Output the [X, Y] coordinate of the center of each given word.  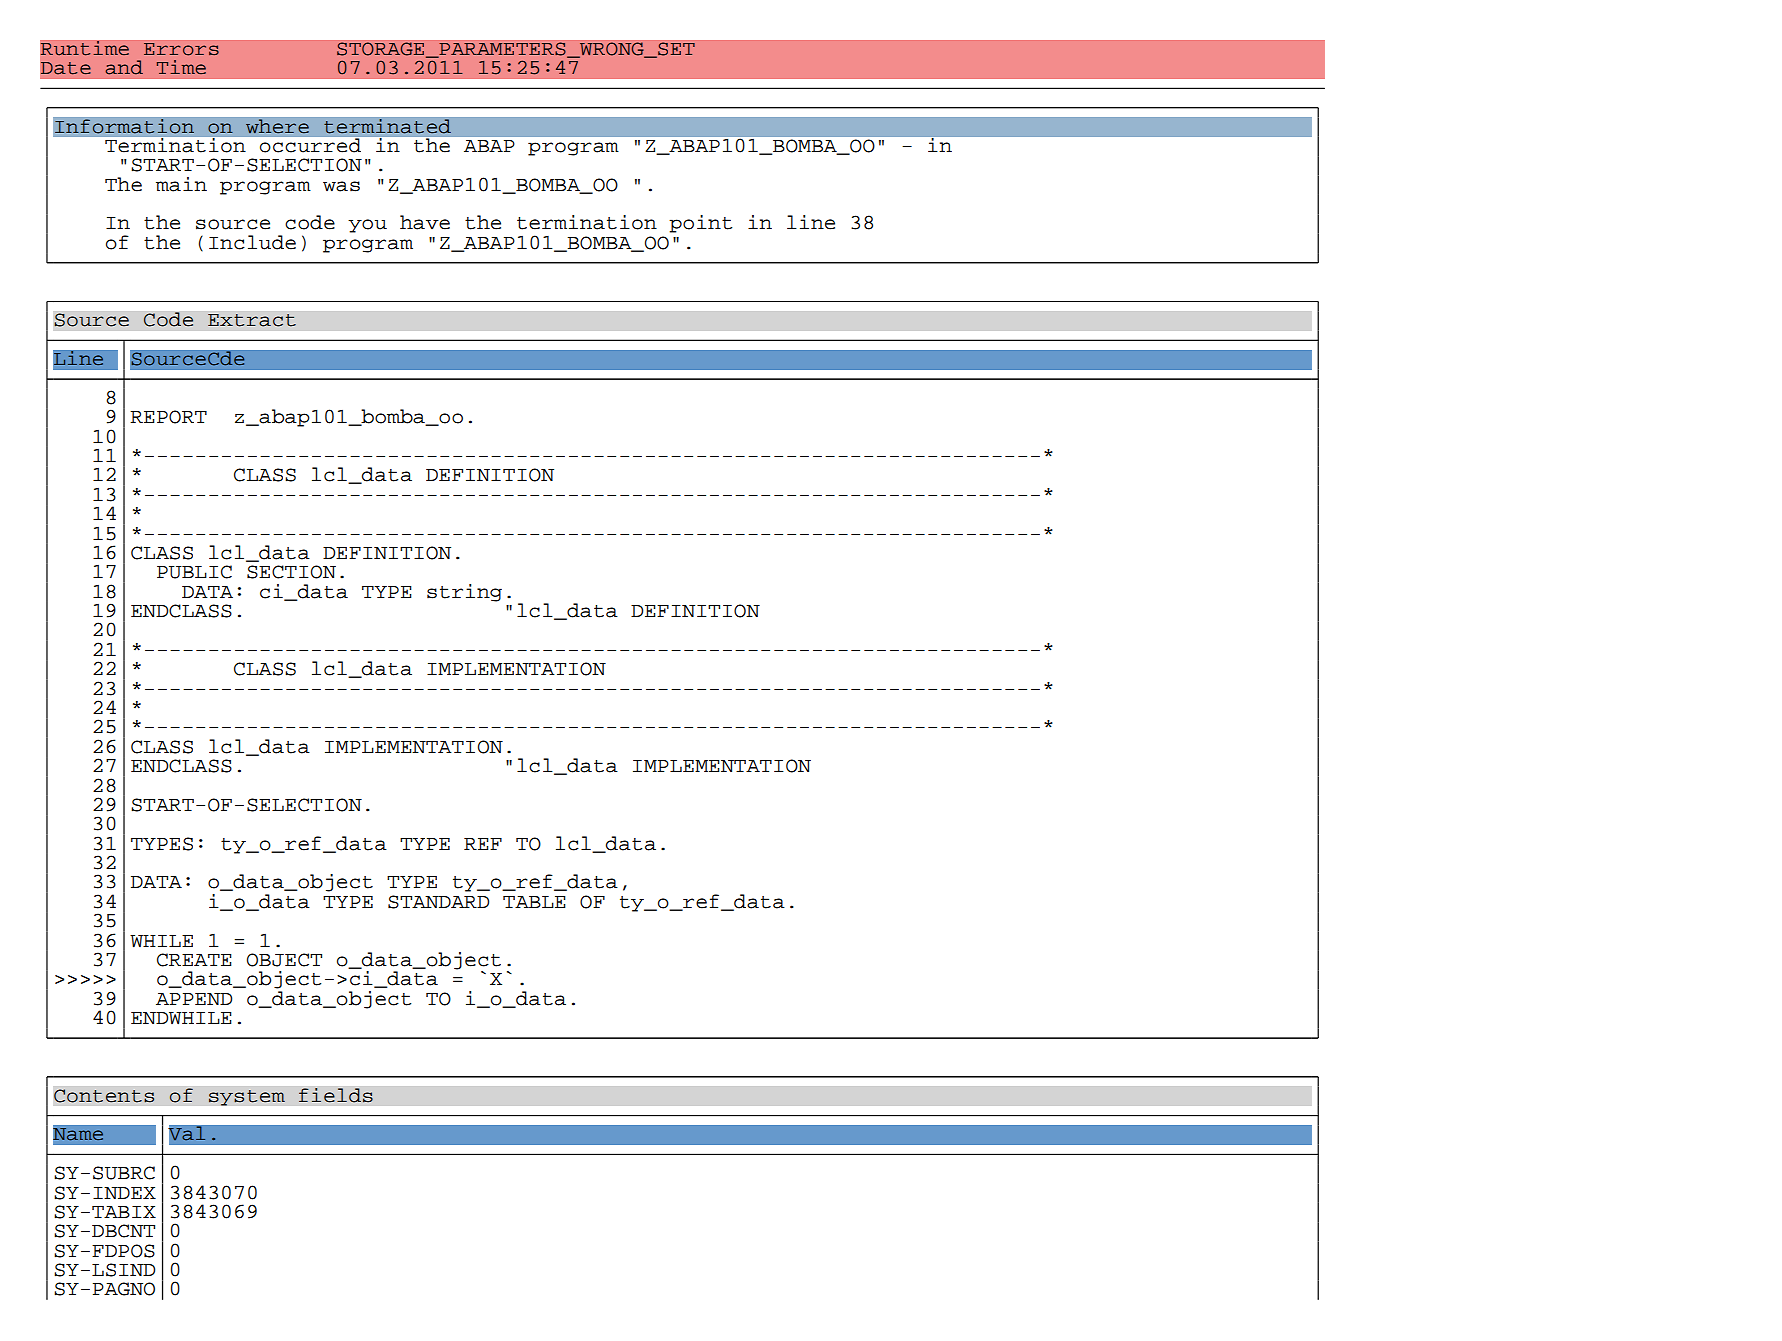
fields [336, 1095]
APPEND [194, 999]
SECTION [291, 572]
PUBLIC [194, 572]
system [246, 1098]
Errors [181, 49]
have [425, 222]
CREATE [194, 960]
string [464, 593]
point [700, 224]
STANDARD [438, 902]
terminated [387, 126]
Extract [252, 320]
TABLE [534, 902]
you [367, 226]
